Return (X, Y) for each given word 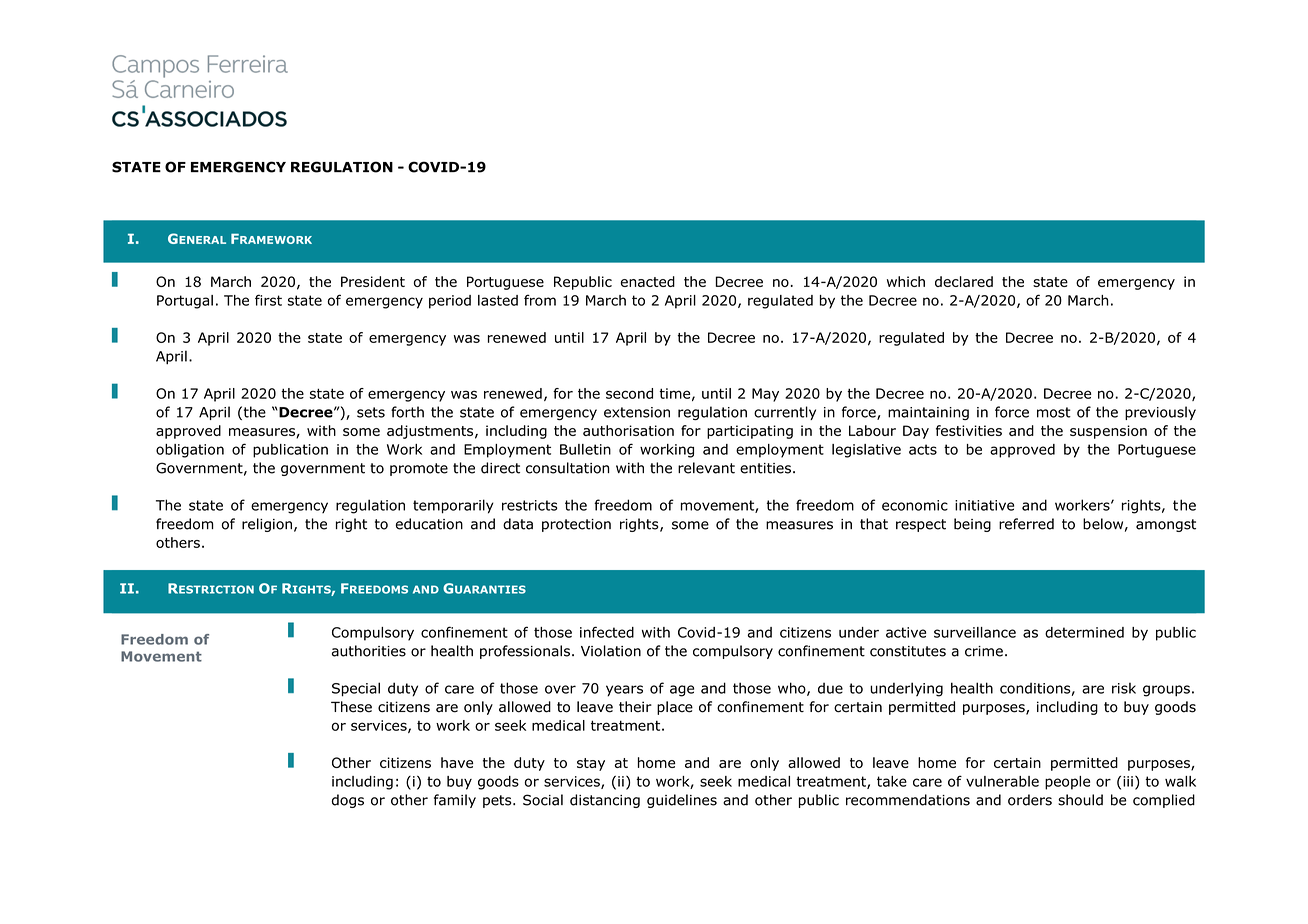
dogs (348, 801)
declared (964, 281)
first (268, 300)
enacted (648, 281)
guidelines (682, 801)
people (1067, 783)
